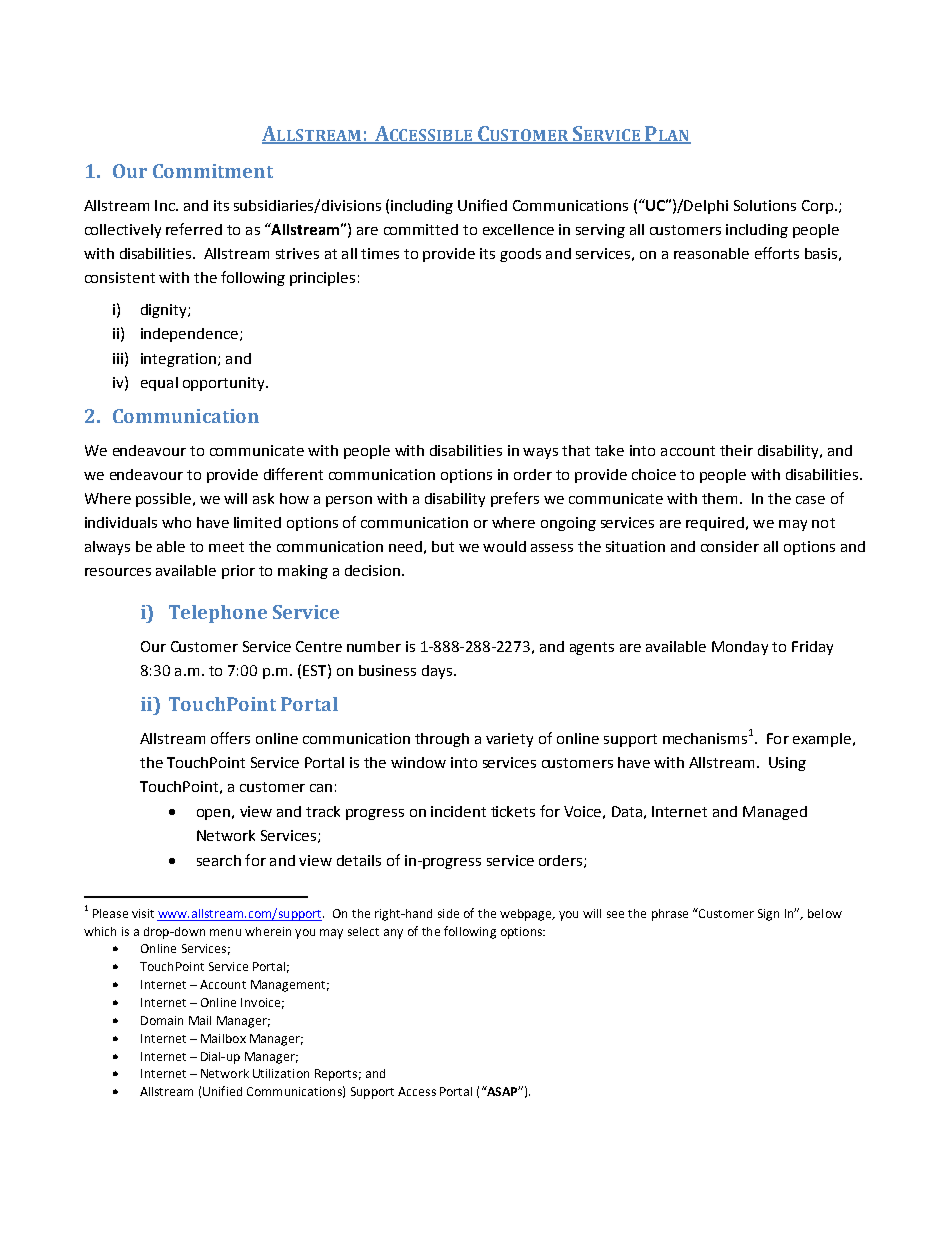  Describe the element at coordinates (787, 764) in the image. I see `Using` at that location.
